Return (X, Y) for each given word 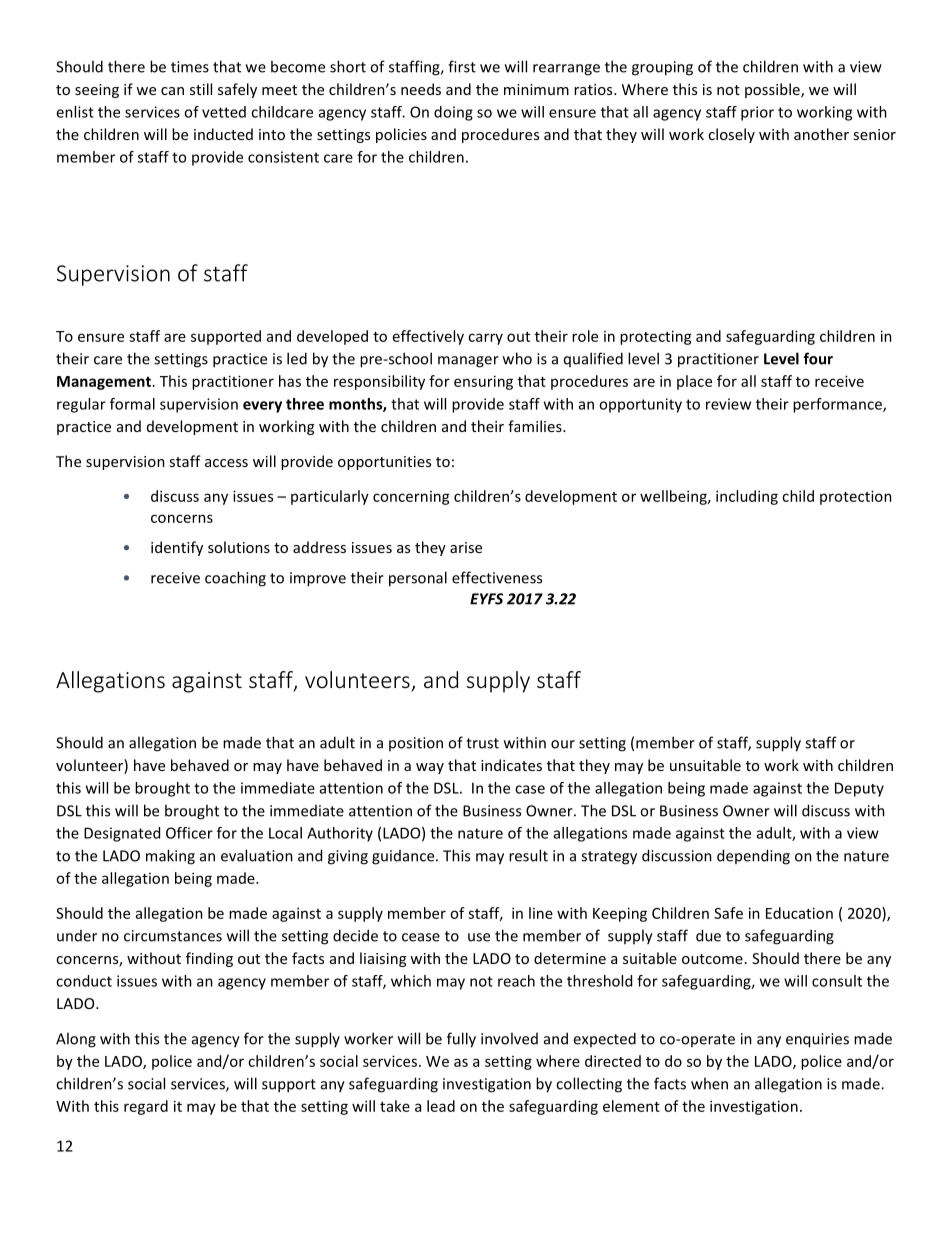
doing (453, 113)
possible (773, 90)
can (172, 91)
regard (146, 1107)
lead (441, 1106)
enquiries (817, 1040)
